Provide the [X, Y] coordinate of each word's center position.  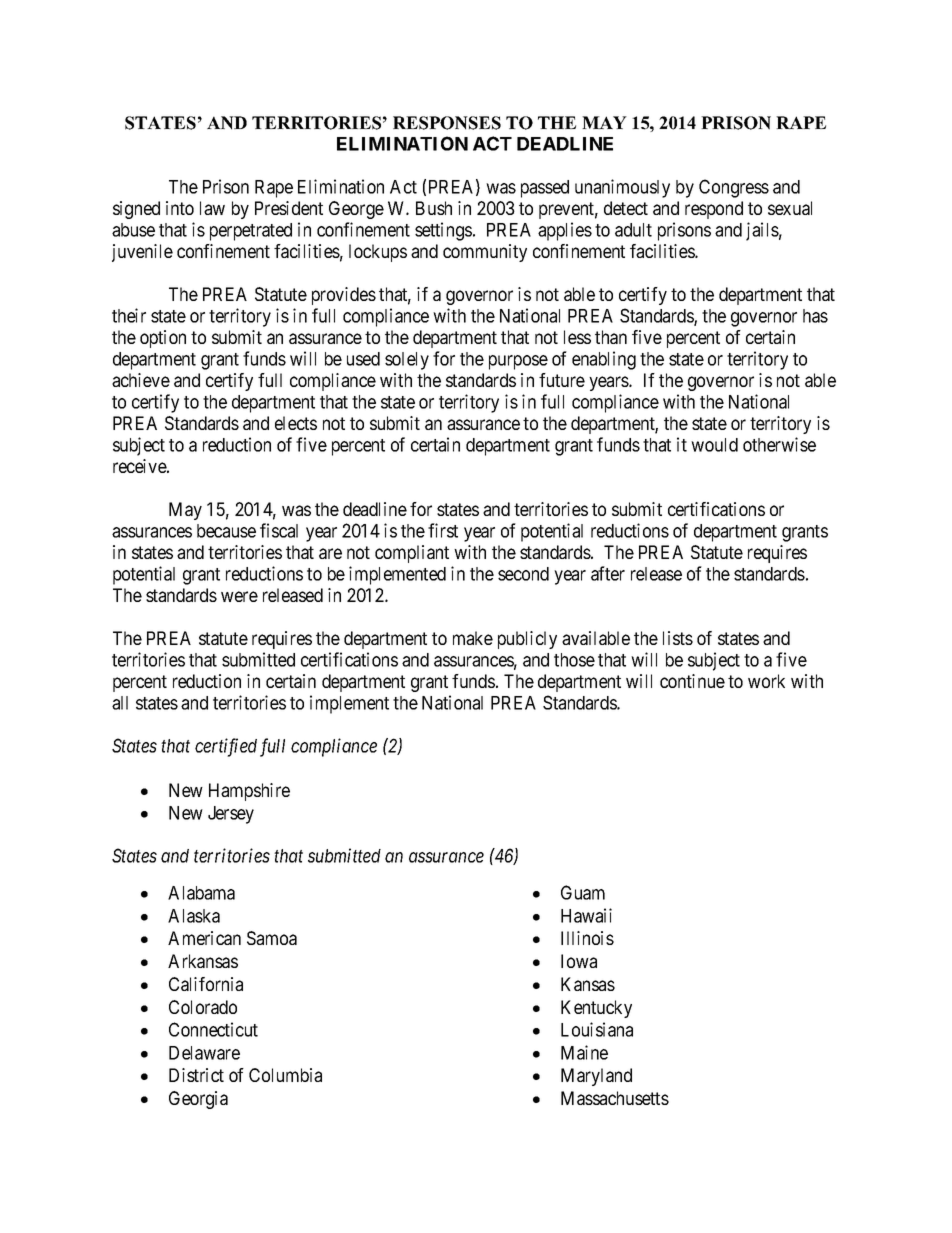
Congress [734, 188]
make [473, 638]
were [239, 596]
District [196, 1075]
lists [678, 638]
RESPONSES [447, 123]
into [180, 208]
